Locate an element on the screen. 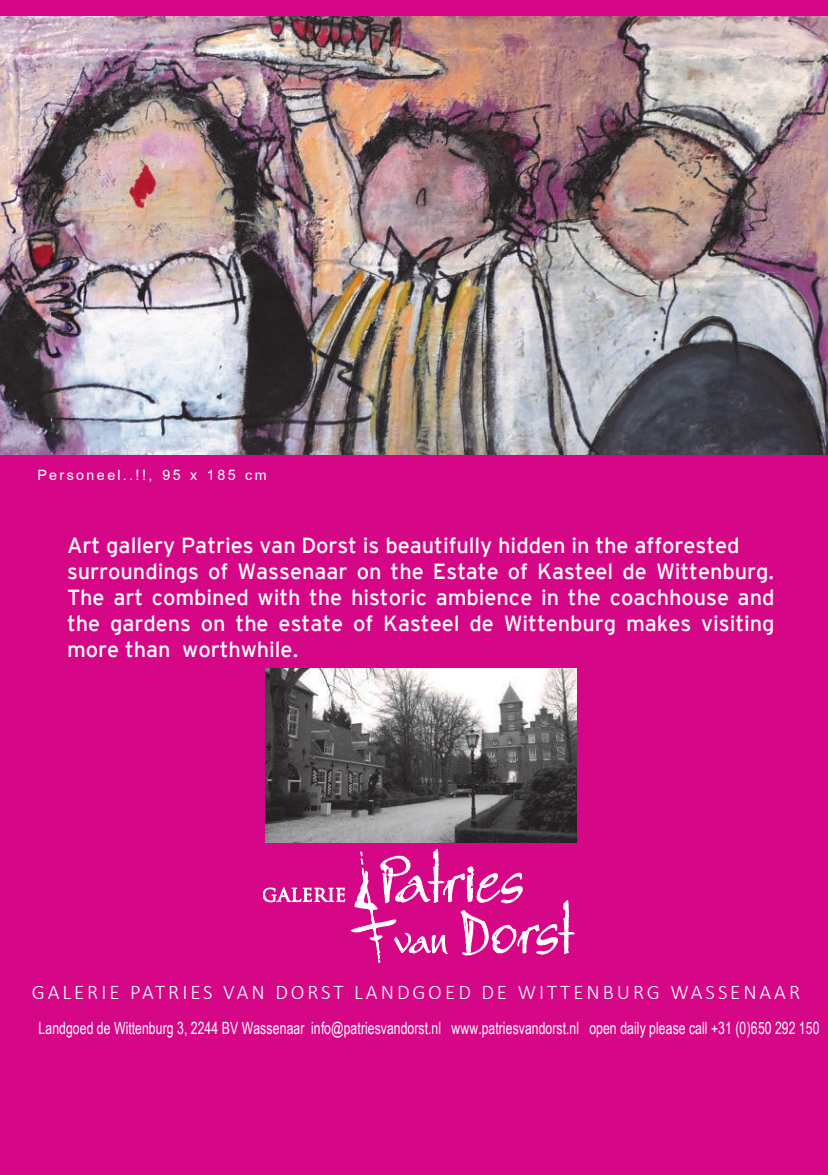 The width and height of the screenshot is (828, 1175). worthwhile is located at coordinates (237, 649).
